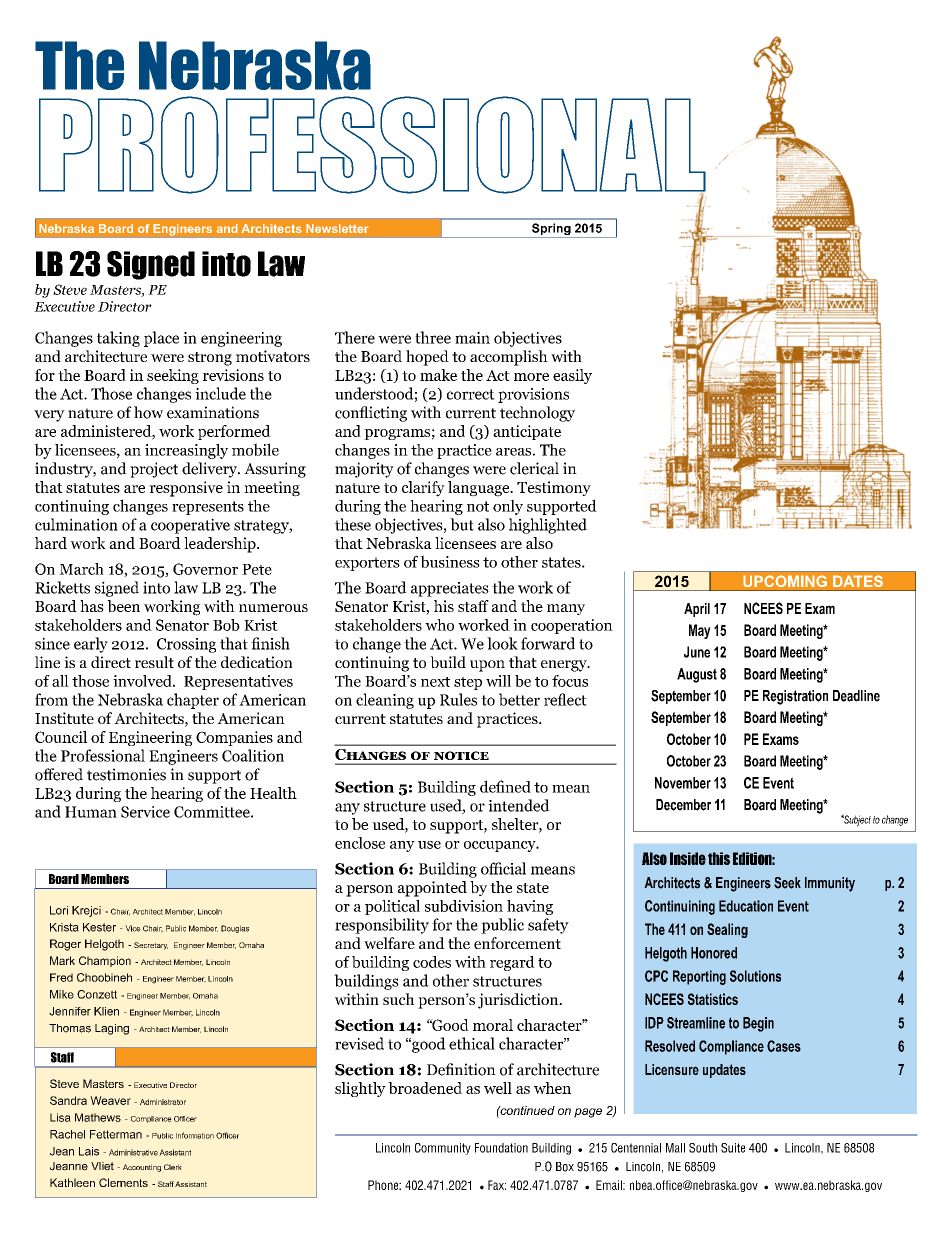 The width and height of the screenshot is (952, 1233). Describe the element at coordinates (133, 1152) in the screenshot. I see `Administrative` at that location.
